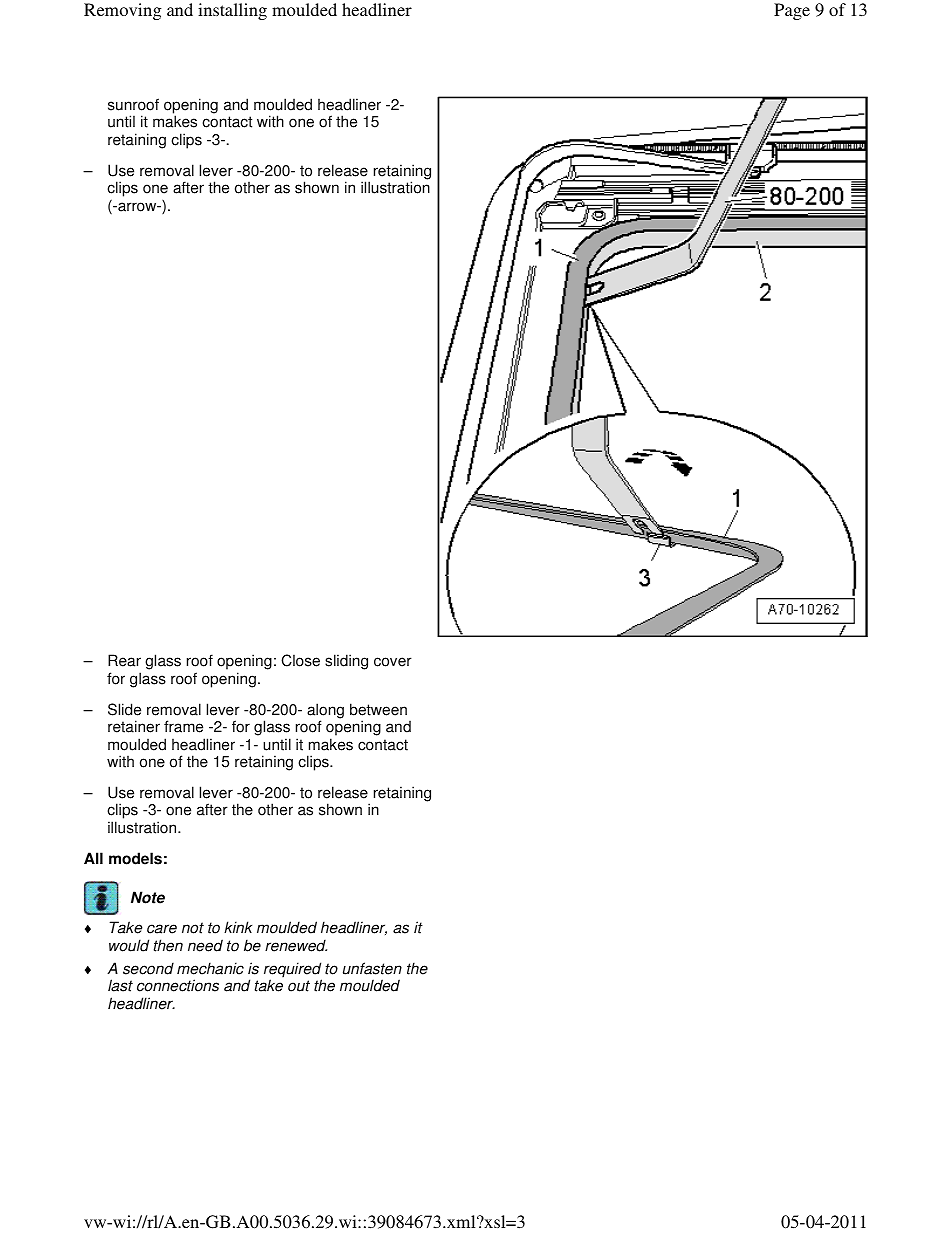  What do you see at coordinates (205, 945) in the screenshot?
I see `need` at bounding box center [205, 945].
